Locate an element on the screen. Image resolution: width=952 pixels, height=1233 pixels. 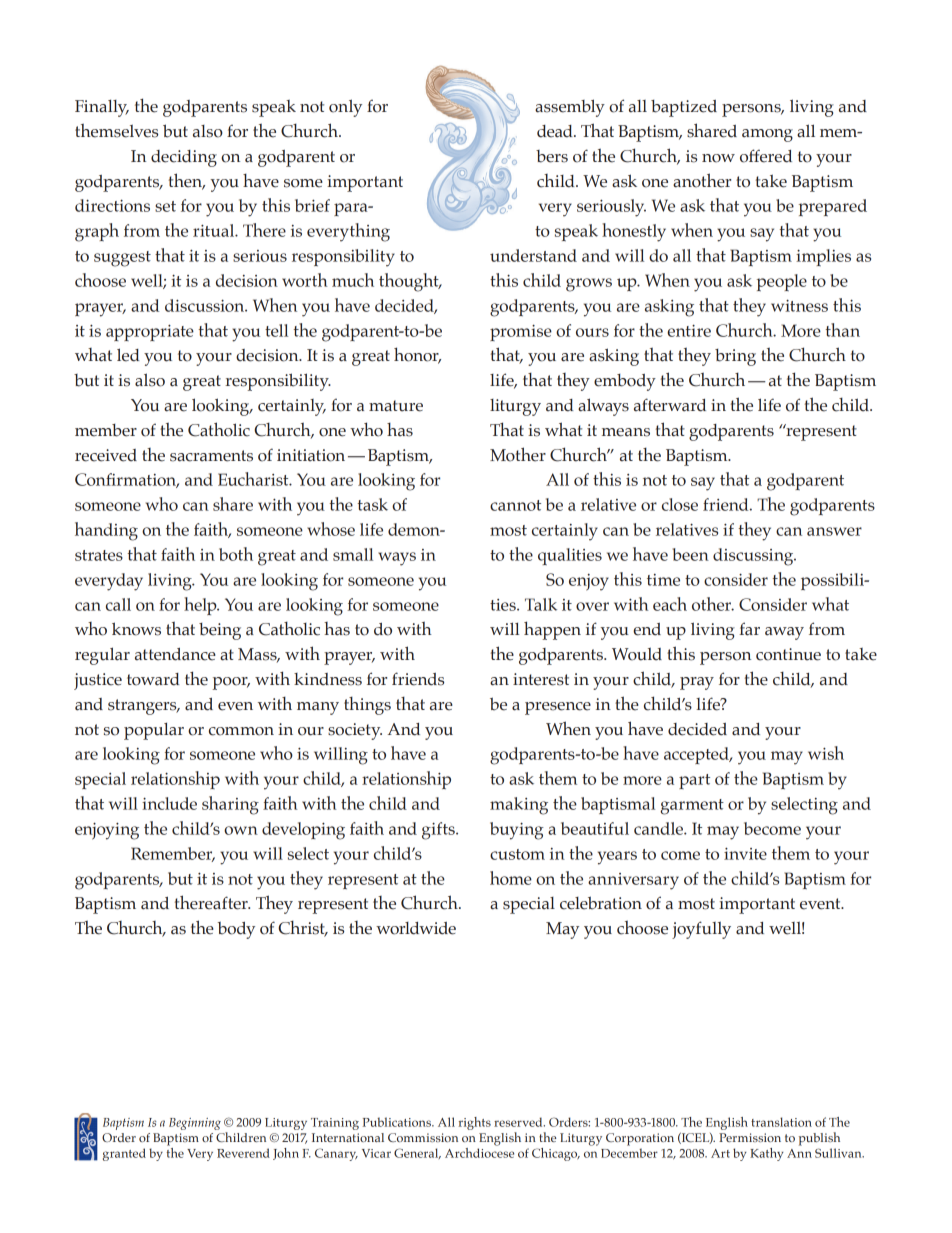
being is located at coordinates (220, 631).
